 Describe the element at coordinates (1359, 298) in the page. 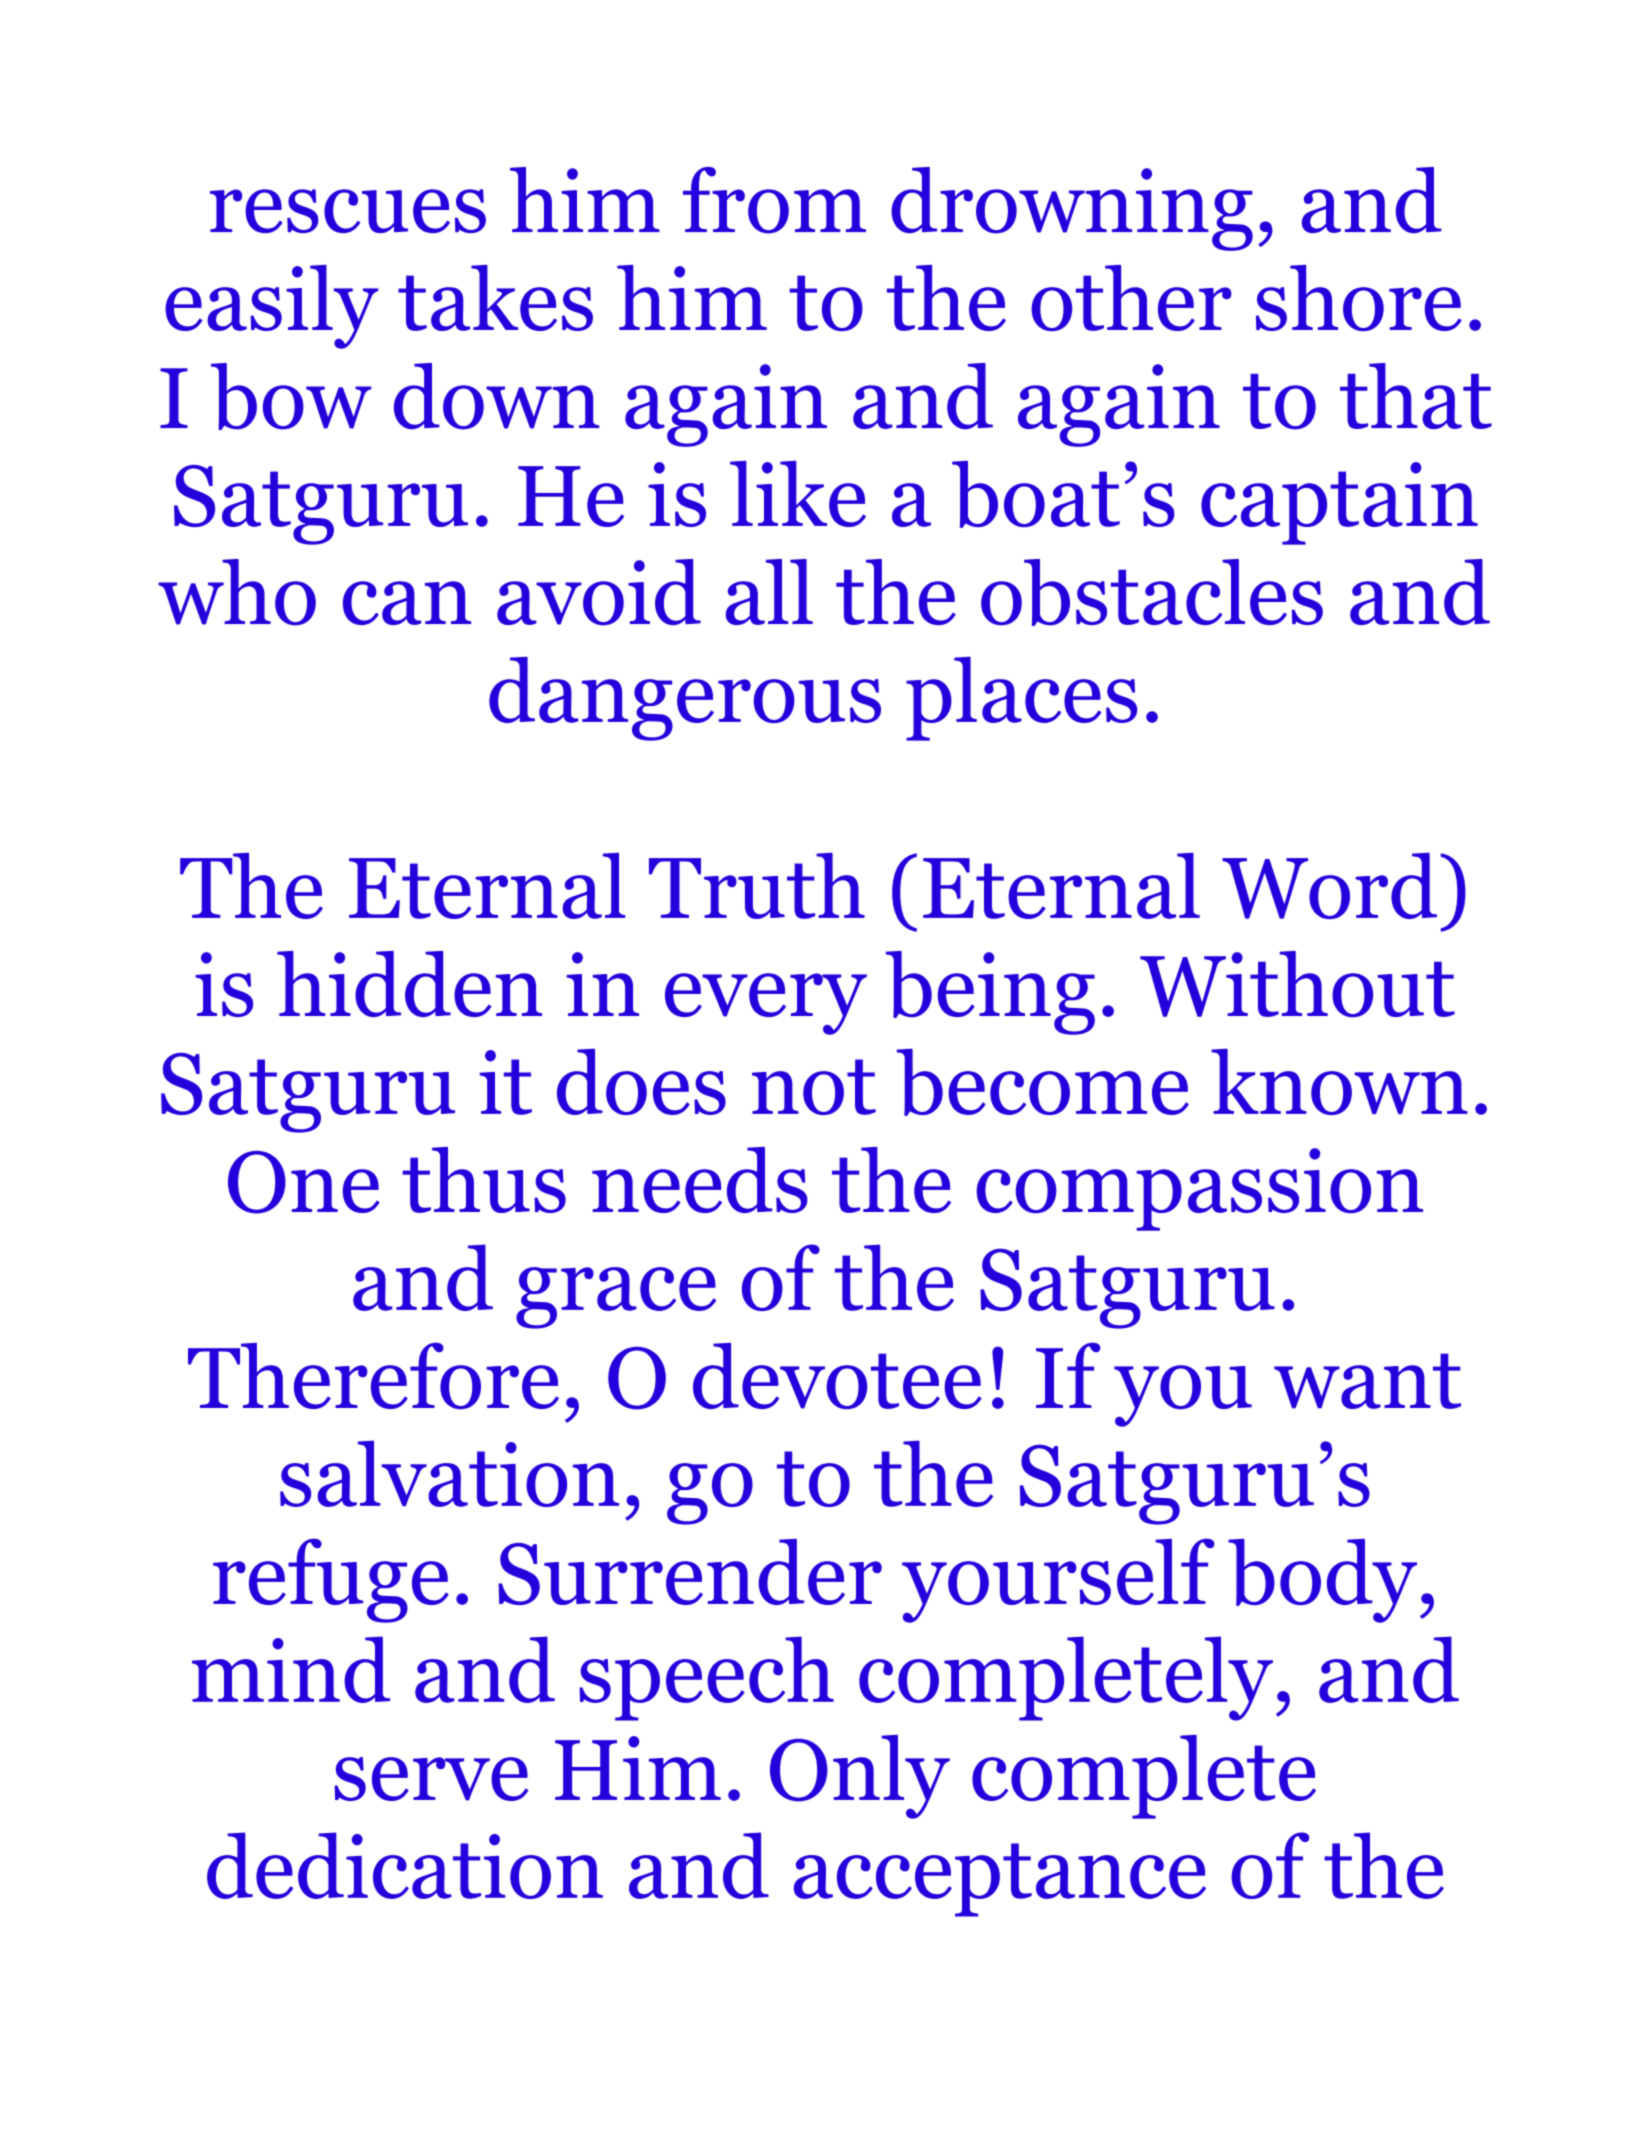

I see `shore` at that location.
